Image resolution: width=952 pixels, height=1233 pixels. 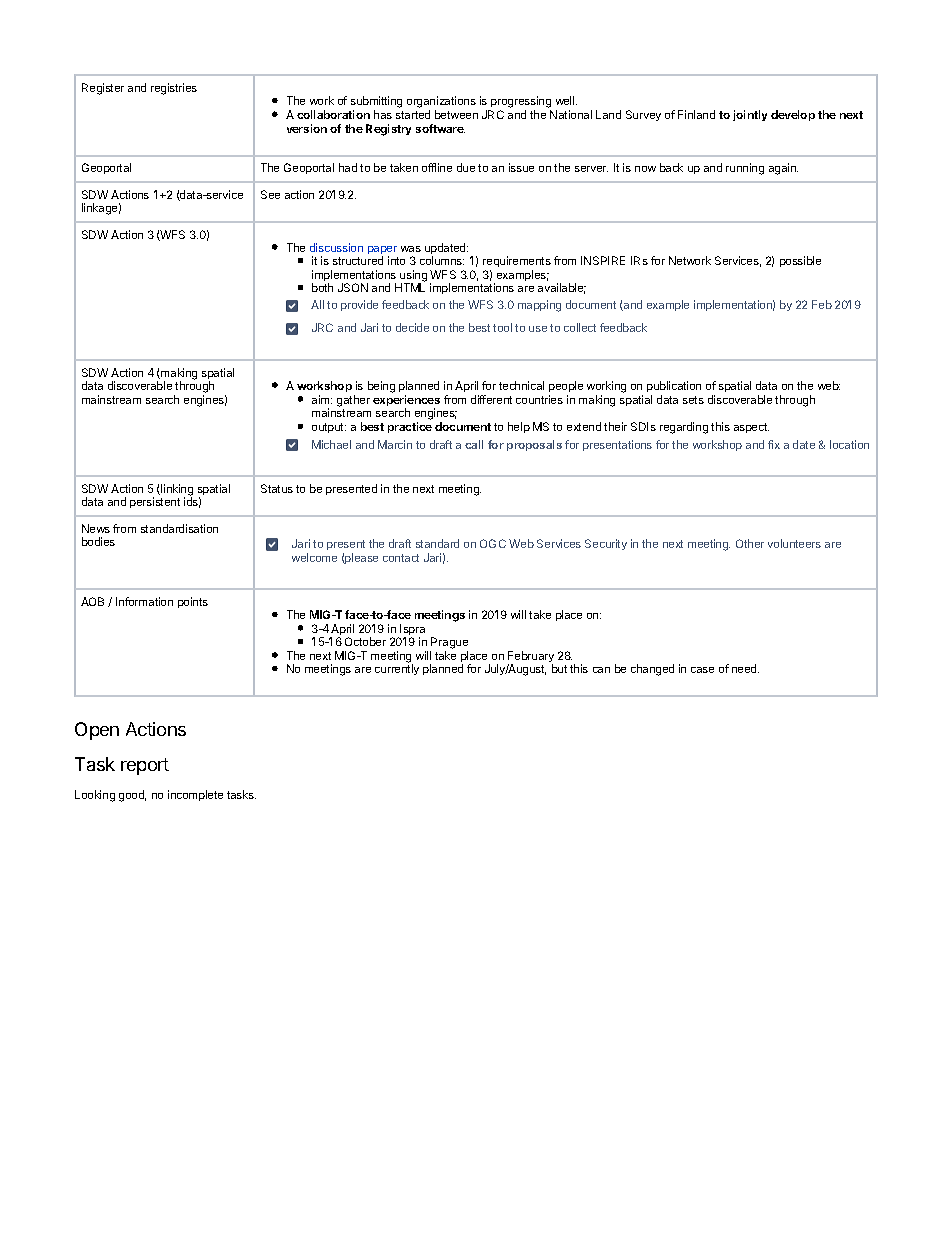 What do you see at coordinates (750, 115) in the screenshot?
I see `jointly` at bounding box center [750, 115].
